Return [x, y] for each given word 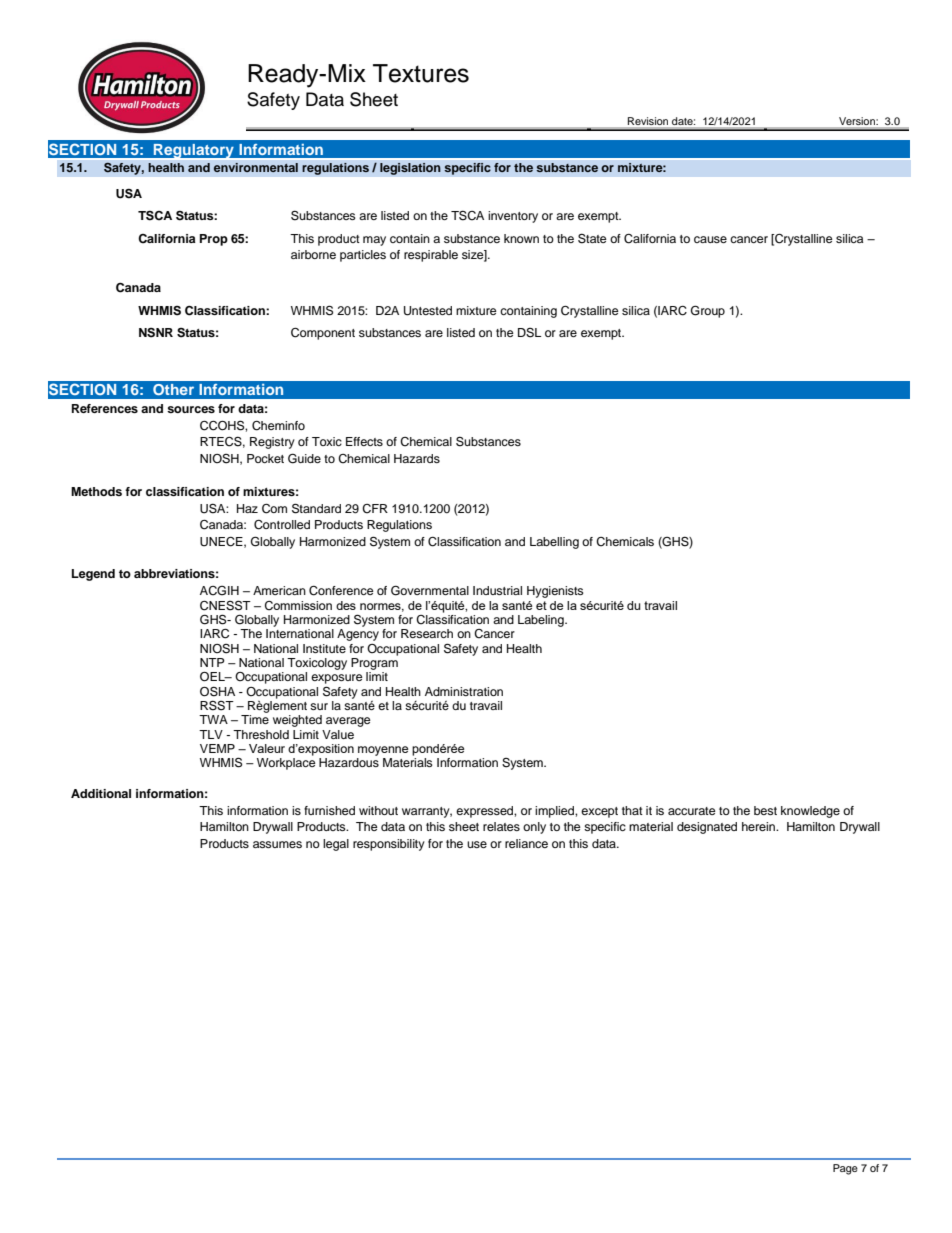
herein [759, 826]
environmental [256, 167]
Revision [648, 121]
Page [845, 1169]
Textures [421, 73]
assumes [277, 844]
